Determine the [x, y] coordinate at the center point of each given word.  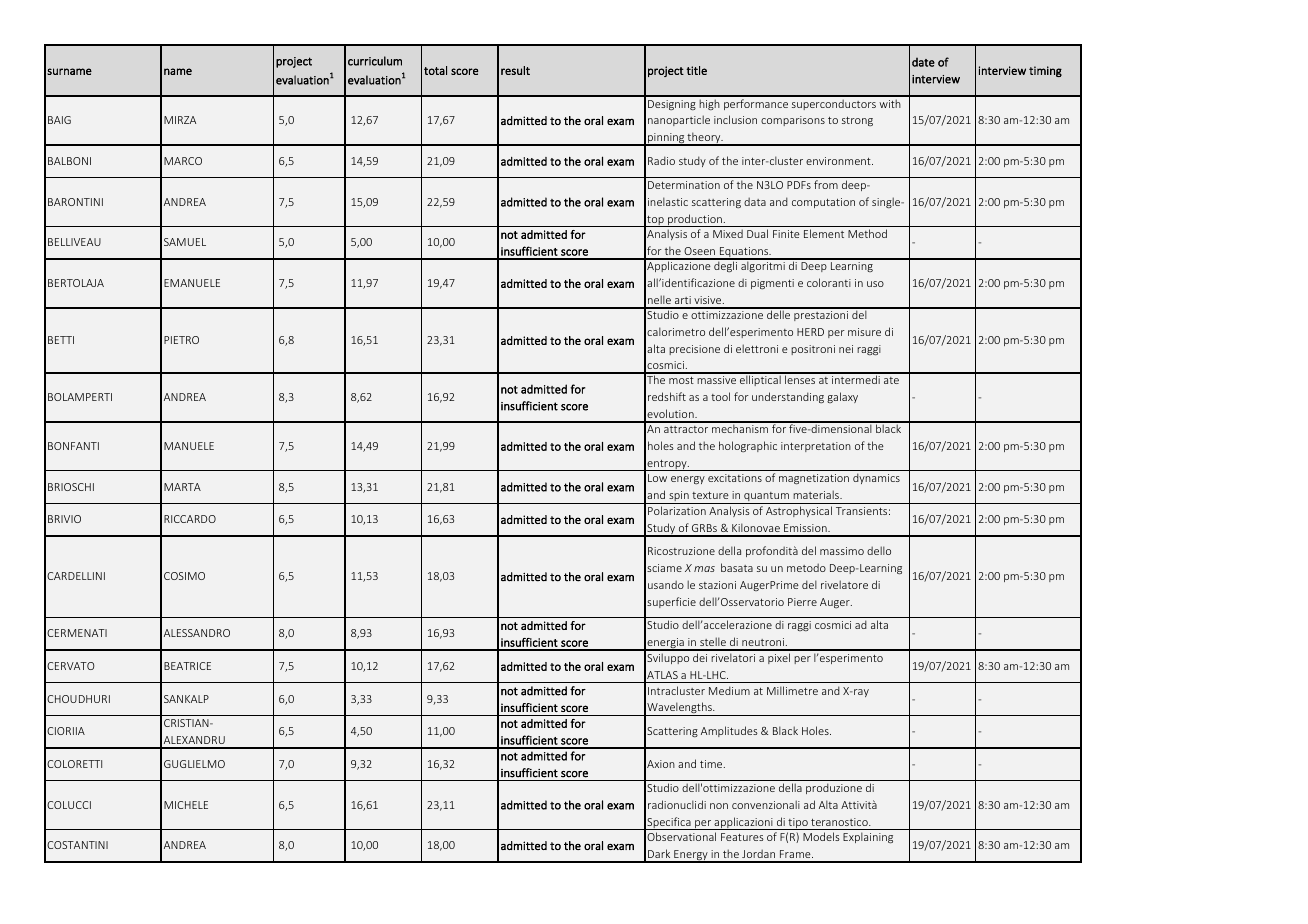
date [923, 62]
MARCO [183, 161]
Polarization [677, 510]
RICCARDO [190, 519]
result [515, 70]
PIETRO [181, 340]
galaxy [842, 397]
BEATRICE [187, 666]
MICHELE [186, 805]
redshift [667, 396]
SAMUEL [185, 242]
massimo [842, 551]
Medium [729, 690]
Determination [684, 185]
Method [867, 233]
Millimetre [792, 690]
